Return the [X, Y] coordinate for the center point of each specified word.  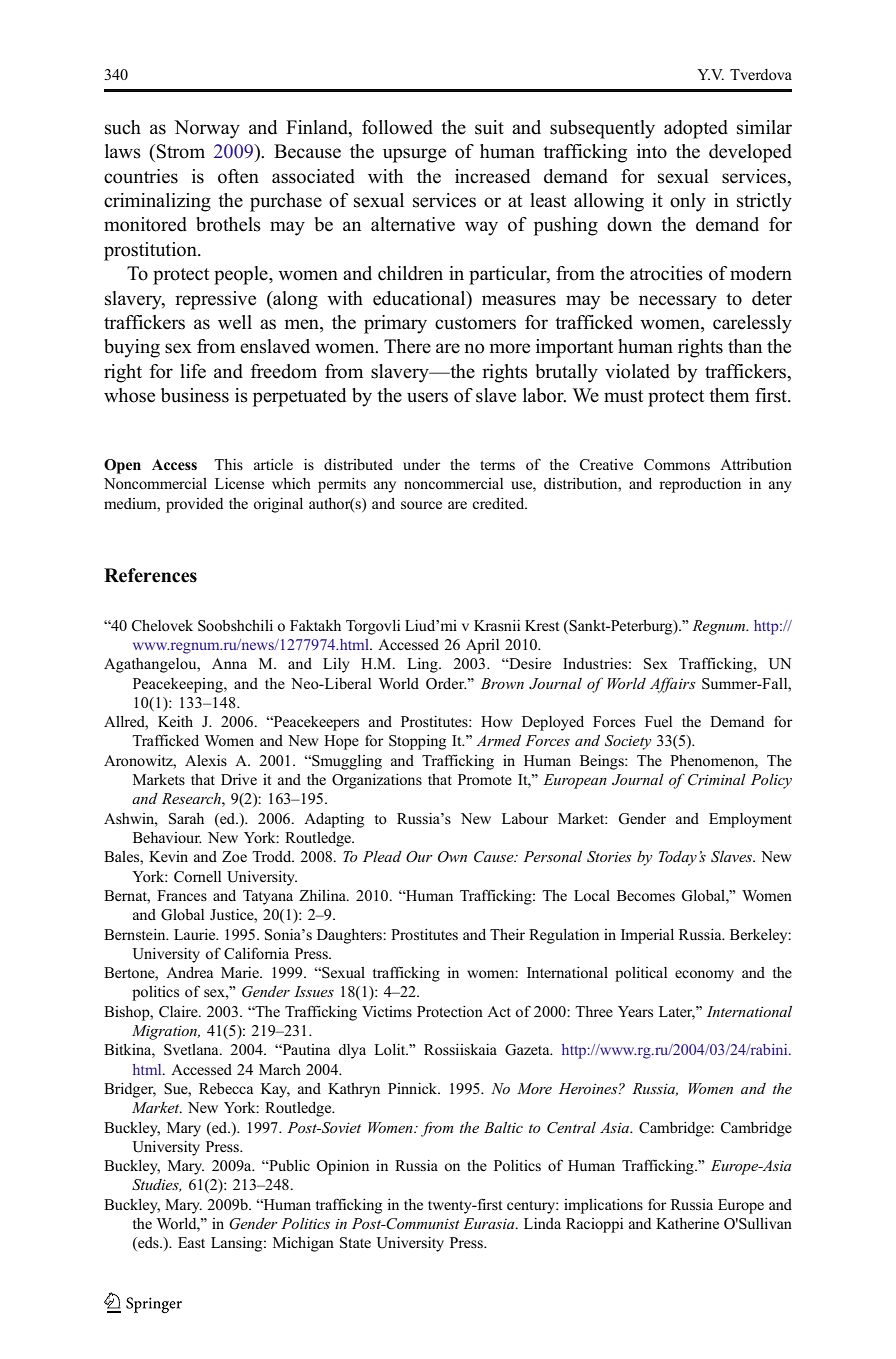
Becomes [646, 895]
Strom [181, 151]
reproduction [700, 485]
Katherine [687, 1223]
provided [194, 505]
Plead [382, 856]
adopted [696, 129]
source [421, 505]
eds [148, 1244]
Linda [542, 1223]
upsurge [414, 155]
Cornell [197, 877]
